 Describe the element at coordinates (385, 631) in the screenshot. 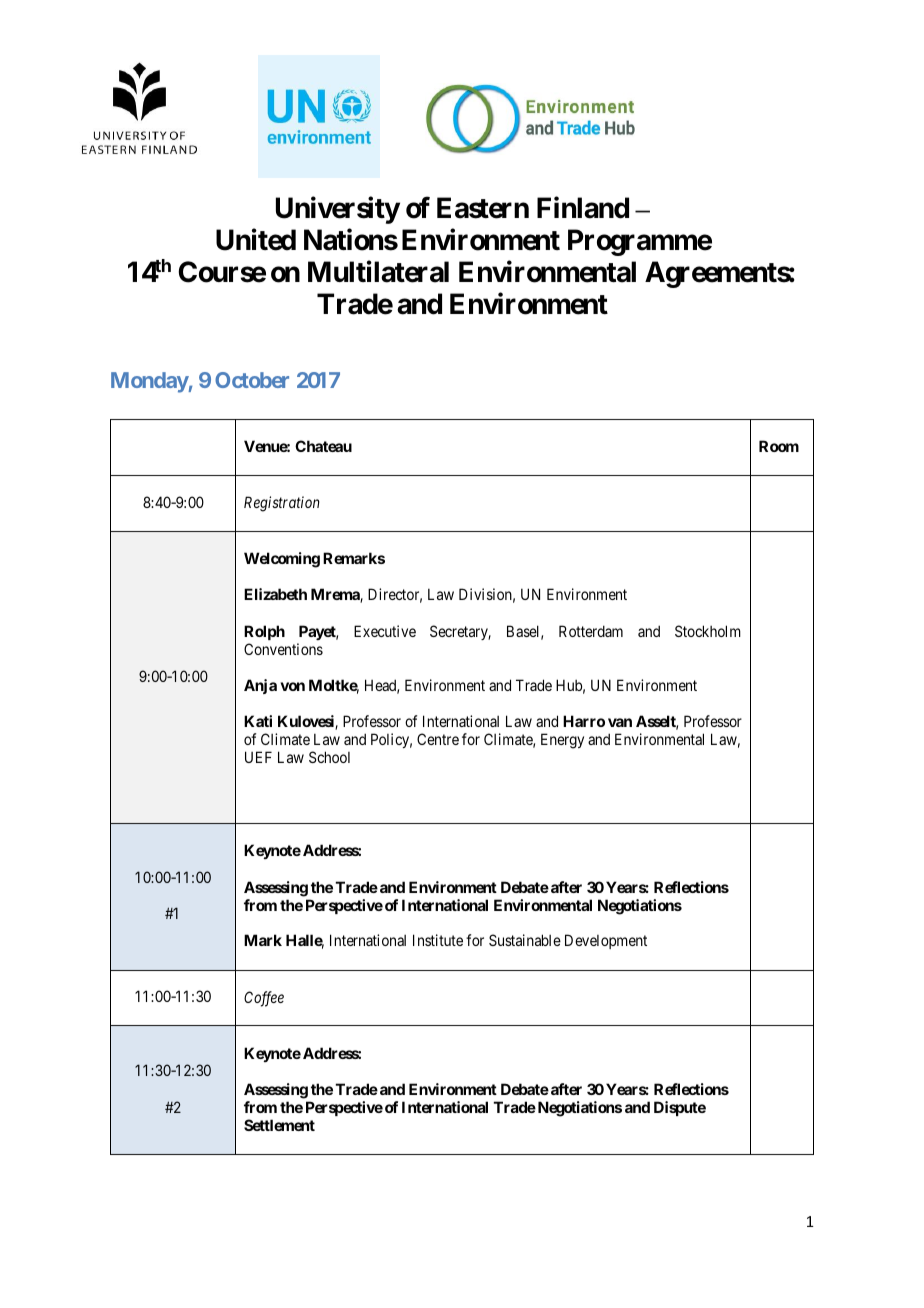

I see `Executive` at that location.
